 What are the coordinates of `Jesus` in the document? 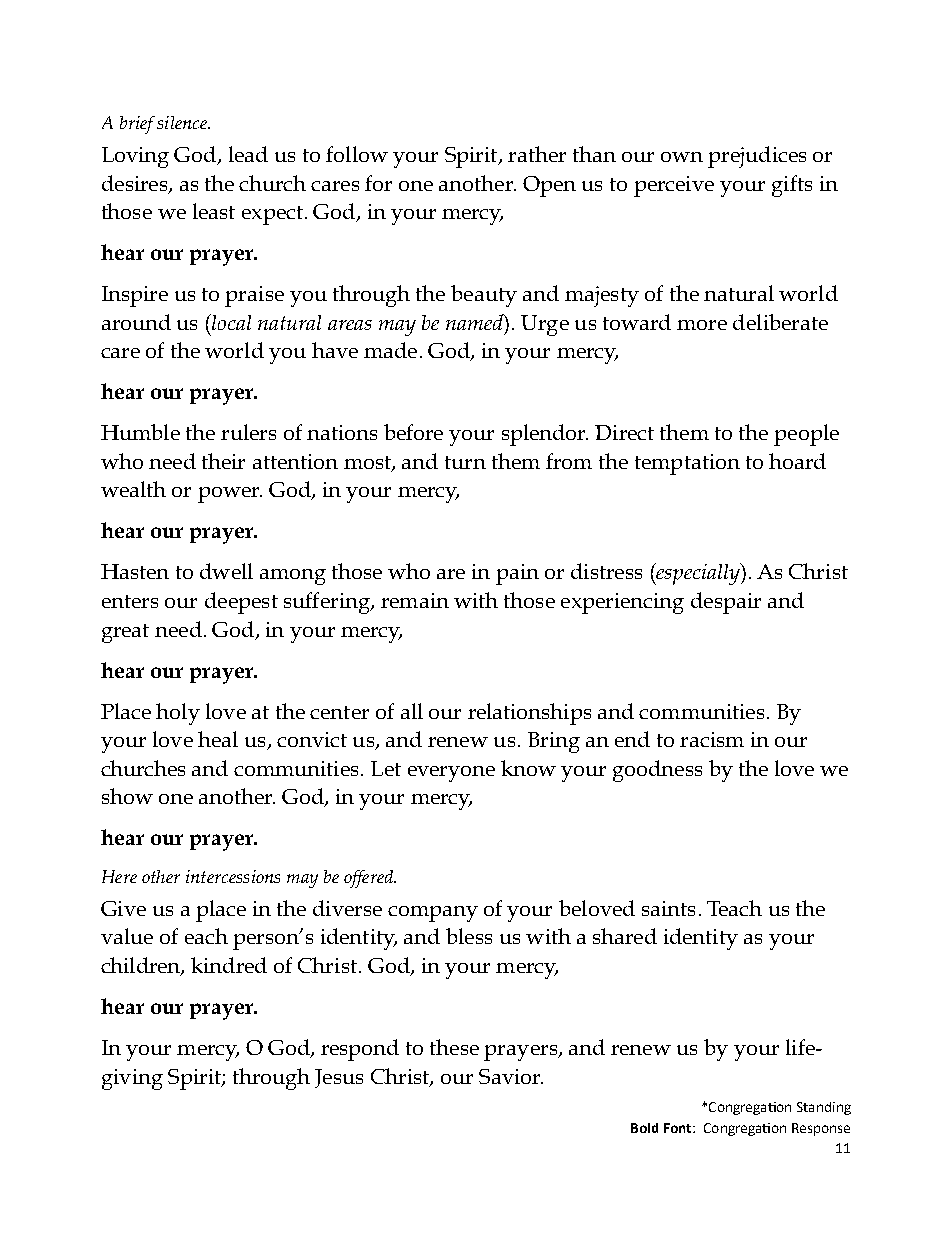 It's located at (339, 1078).
